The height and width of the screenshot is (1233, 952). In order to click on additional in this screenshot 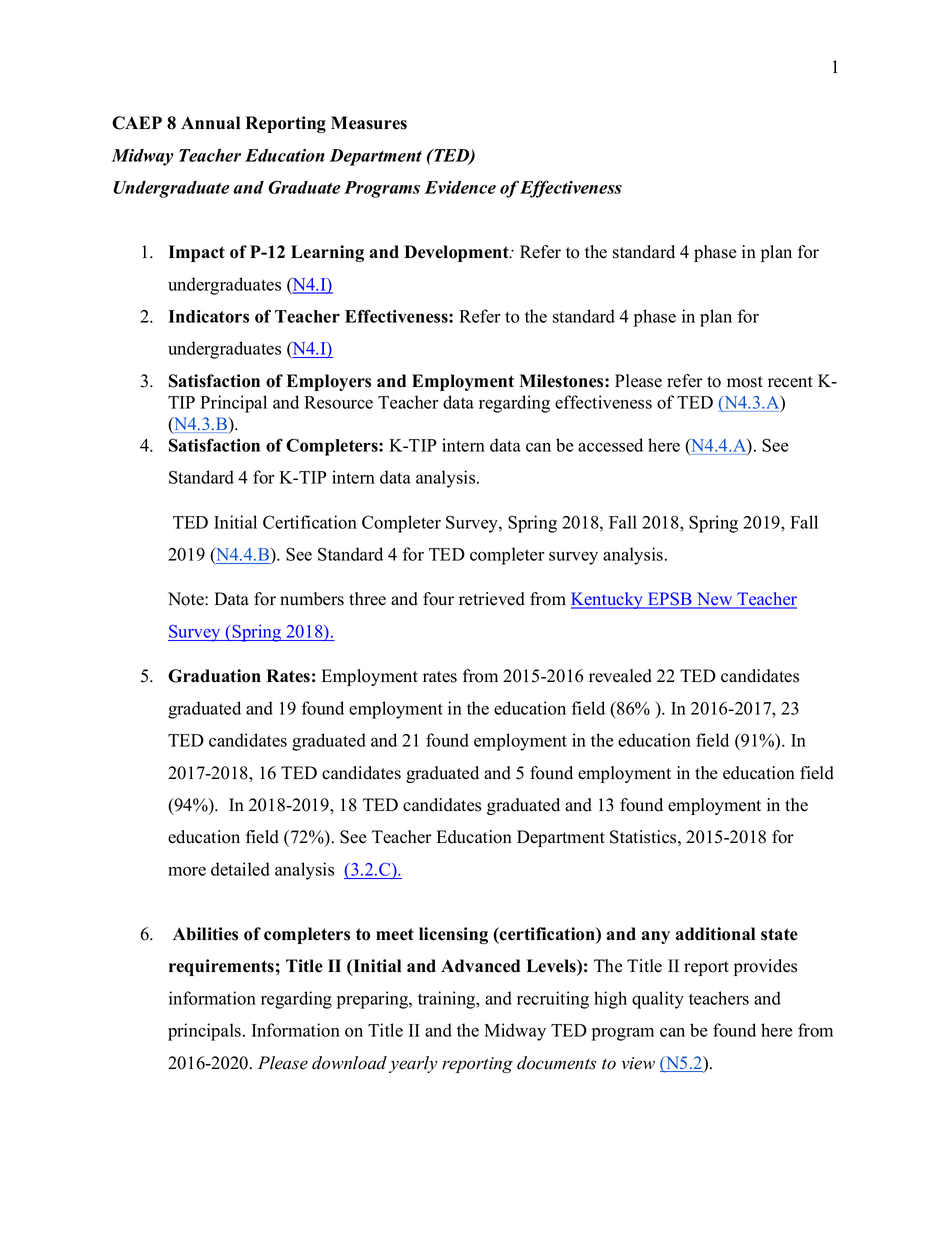, I will do `click(715, 934)`.
